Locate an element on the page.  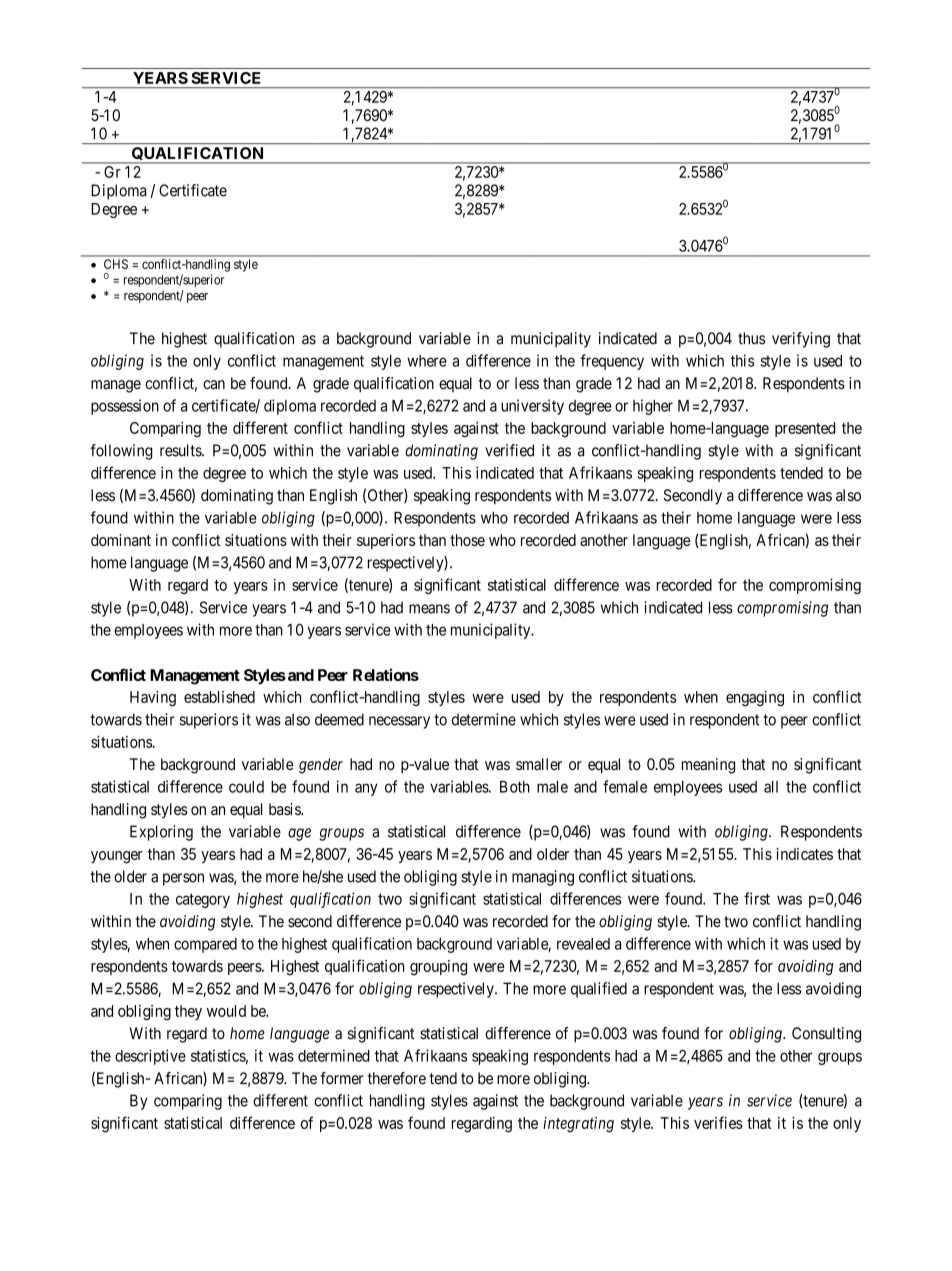
engaging is located at coordinates (755, 698).
